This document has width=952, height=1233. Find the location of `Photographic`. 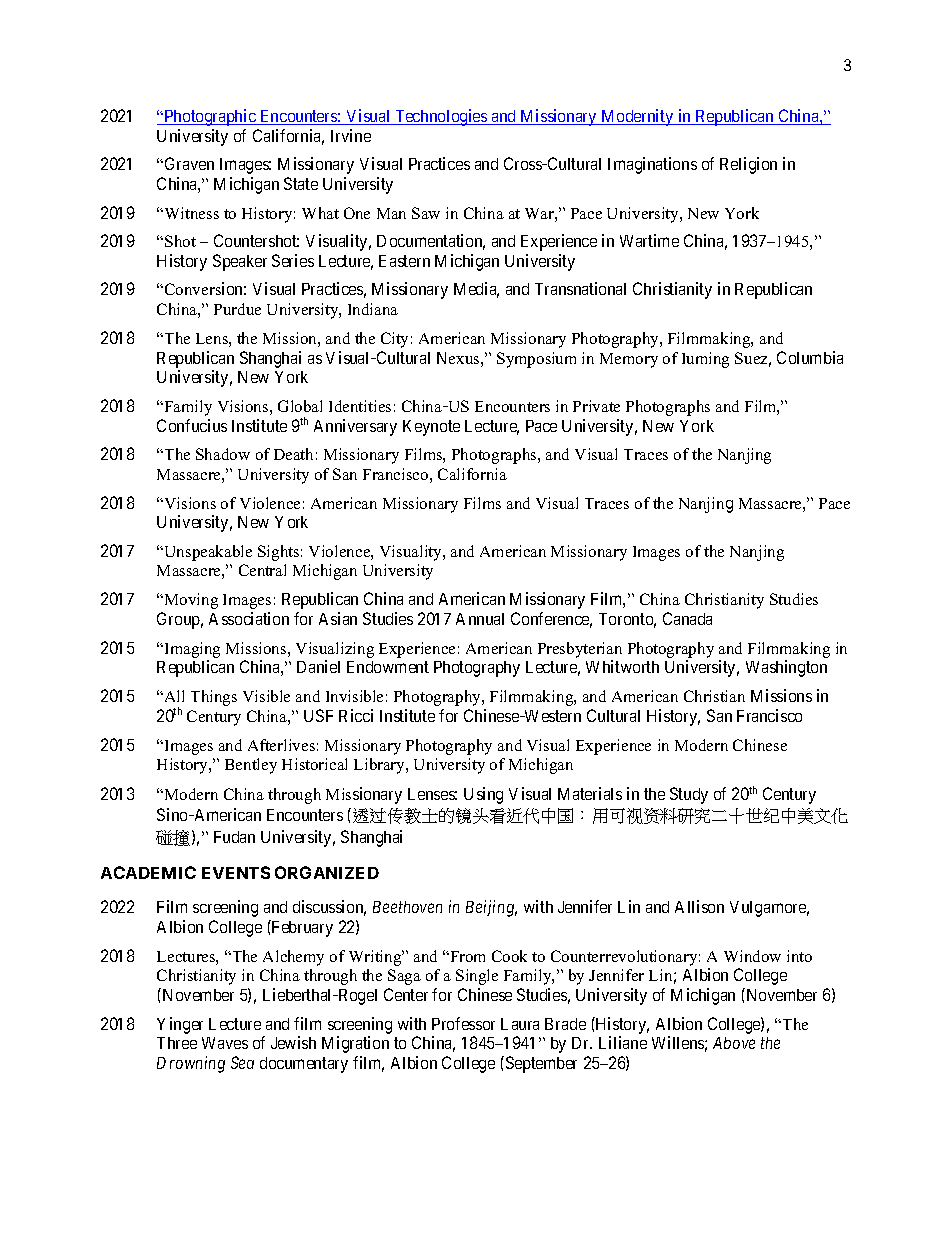

Photographic is located at coordinates (210, 117).
